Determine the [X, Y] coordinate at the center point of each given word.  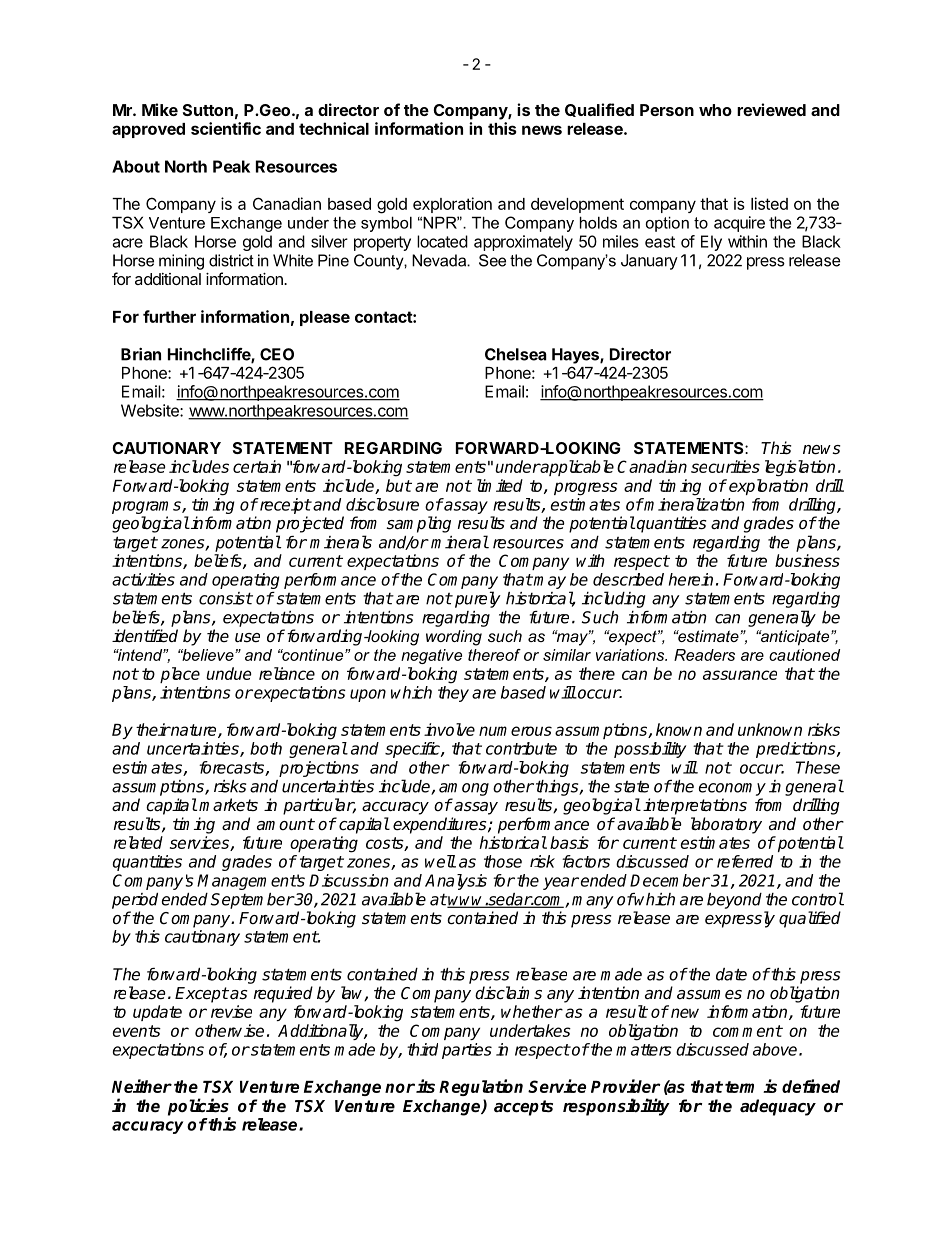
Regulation [481, 1087]
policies [199, 1108]
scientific [226, 128]
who [715, 110]
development [577, 205]
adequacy [778, 1107]
